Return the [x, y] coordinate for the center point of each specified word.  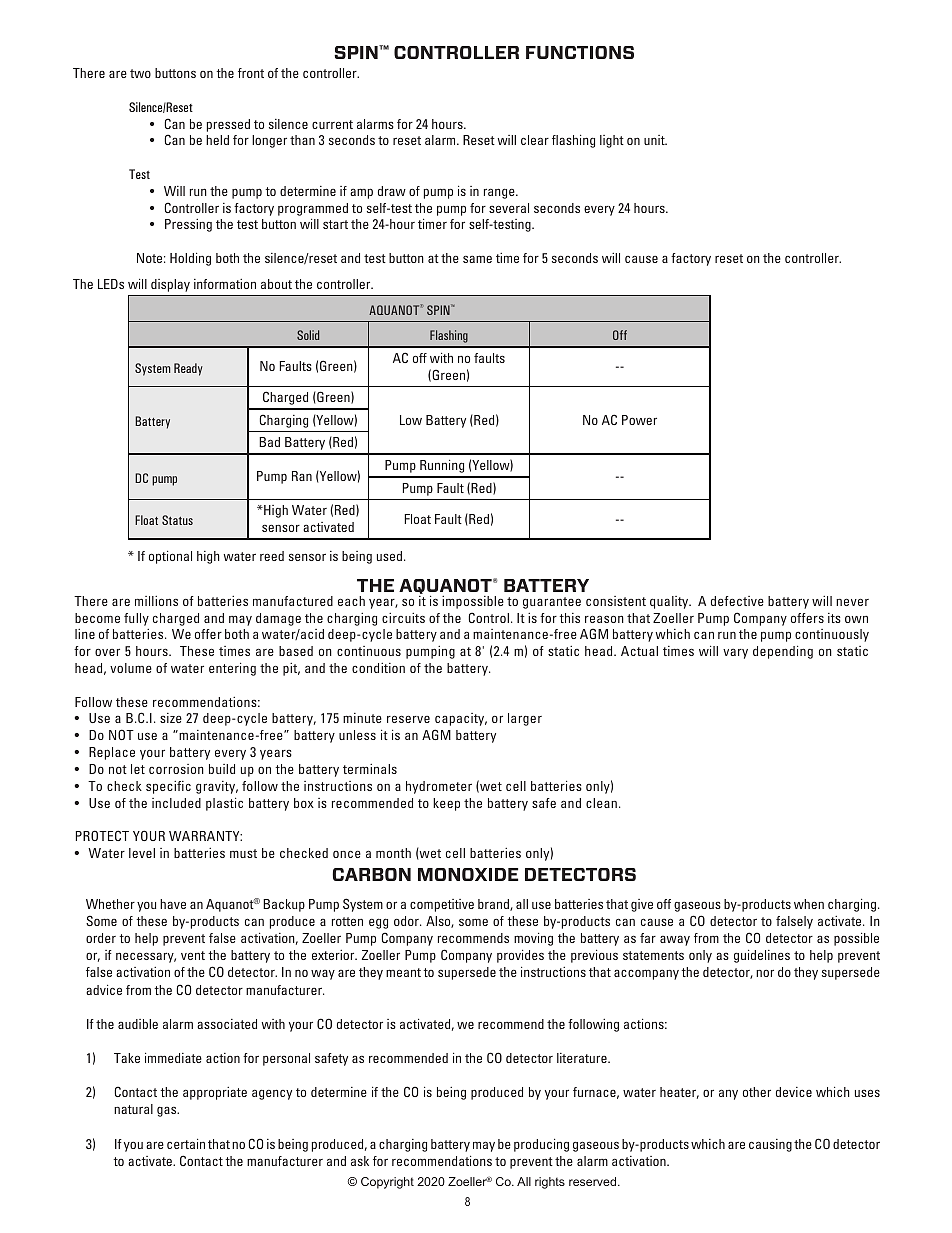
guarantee [552, 603]
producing [541, 1145]
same [477, 259]
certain [186, 1143]
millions [156, 601]
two [140, 73]
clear [535, 140]
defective [737, 601]
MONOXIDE [468, 874]
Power [639, 420]
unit [655, 140]
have [173, 904]
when [809, 904]
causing [770, 1145]
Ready [188, 369]
